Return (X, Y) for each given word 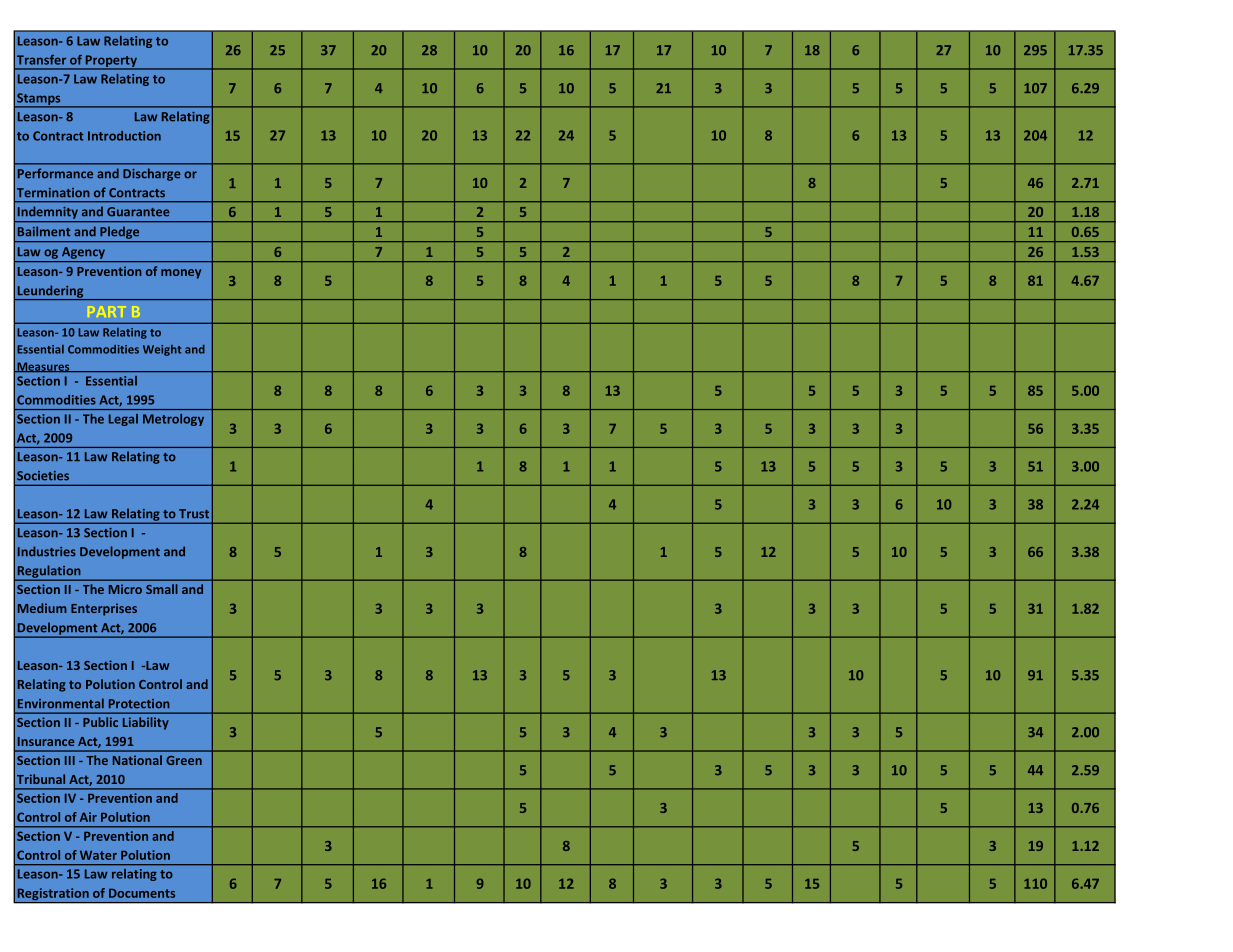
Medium (42, 608)
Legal (123, 420)
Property (111, 62)
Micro (125, 589)
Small (162, 589)
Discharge (152, 174)
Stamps (39, 100)
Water (98, 855)
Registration (53, 895)
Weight (162, 350)
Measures (43, 367)
